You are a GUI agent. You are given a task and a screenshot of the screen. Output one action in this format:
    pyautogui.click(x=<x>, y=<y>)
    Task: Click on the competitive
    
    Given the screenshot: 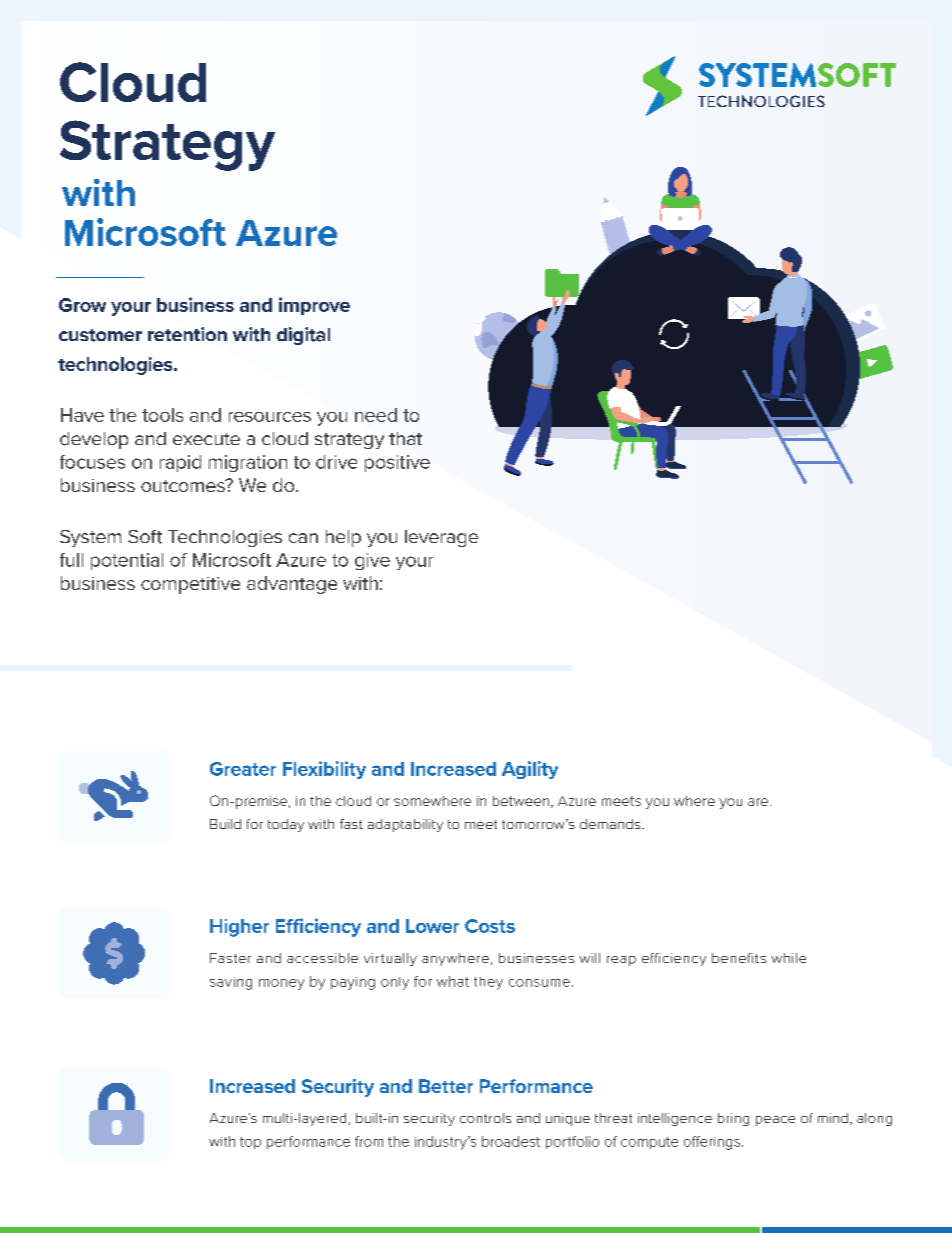 What is the action you would take?
    pyautogui.click(x=190, y=585)
